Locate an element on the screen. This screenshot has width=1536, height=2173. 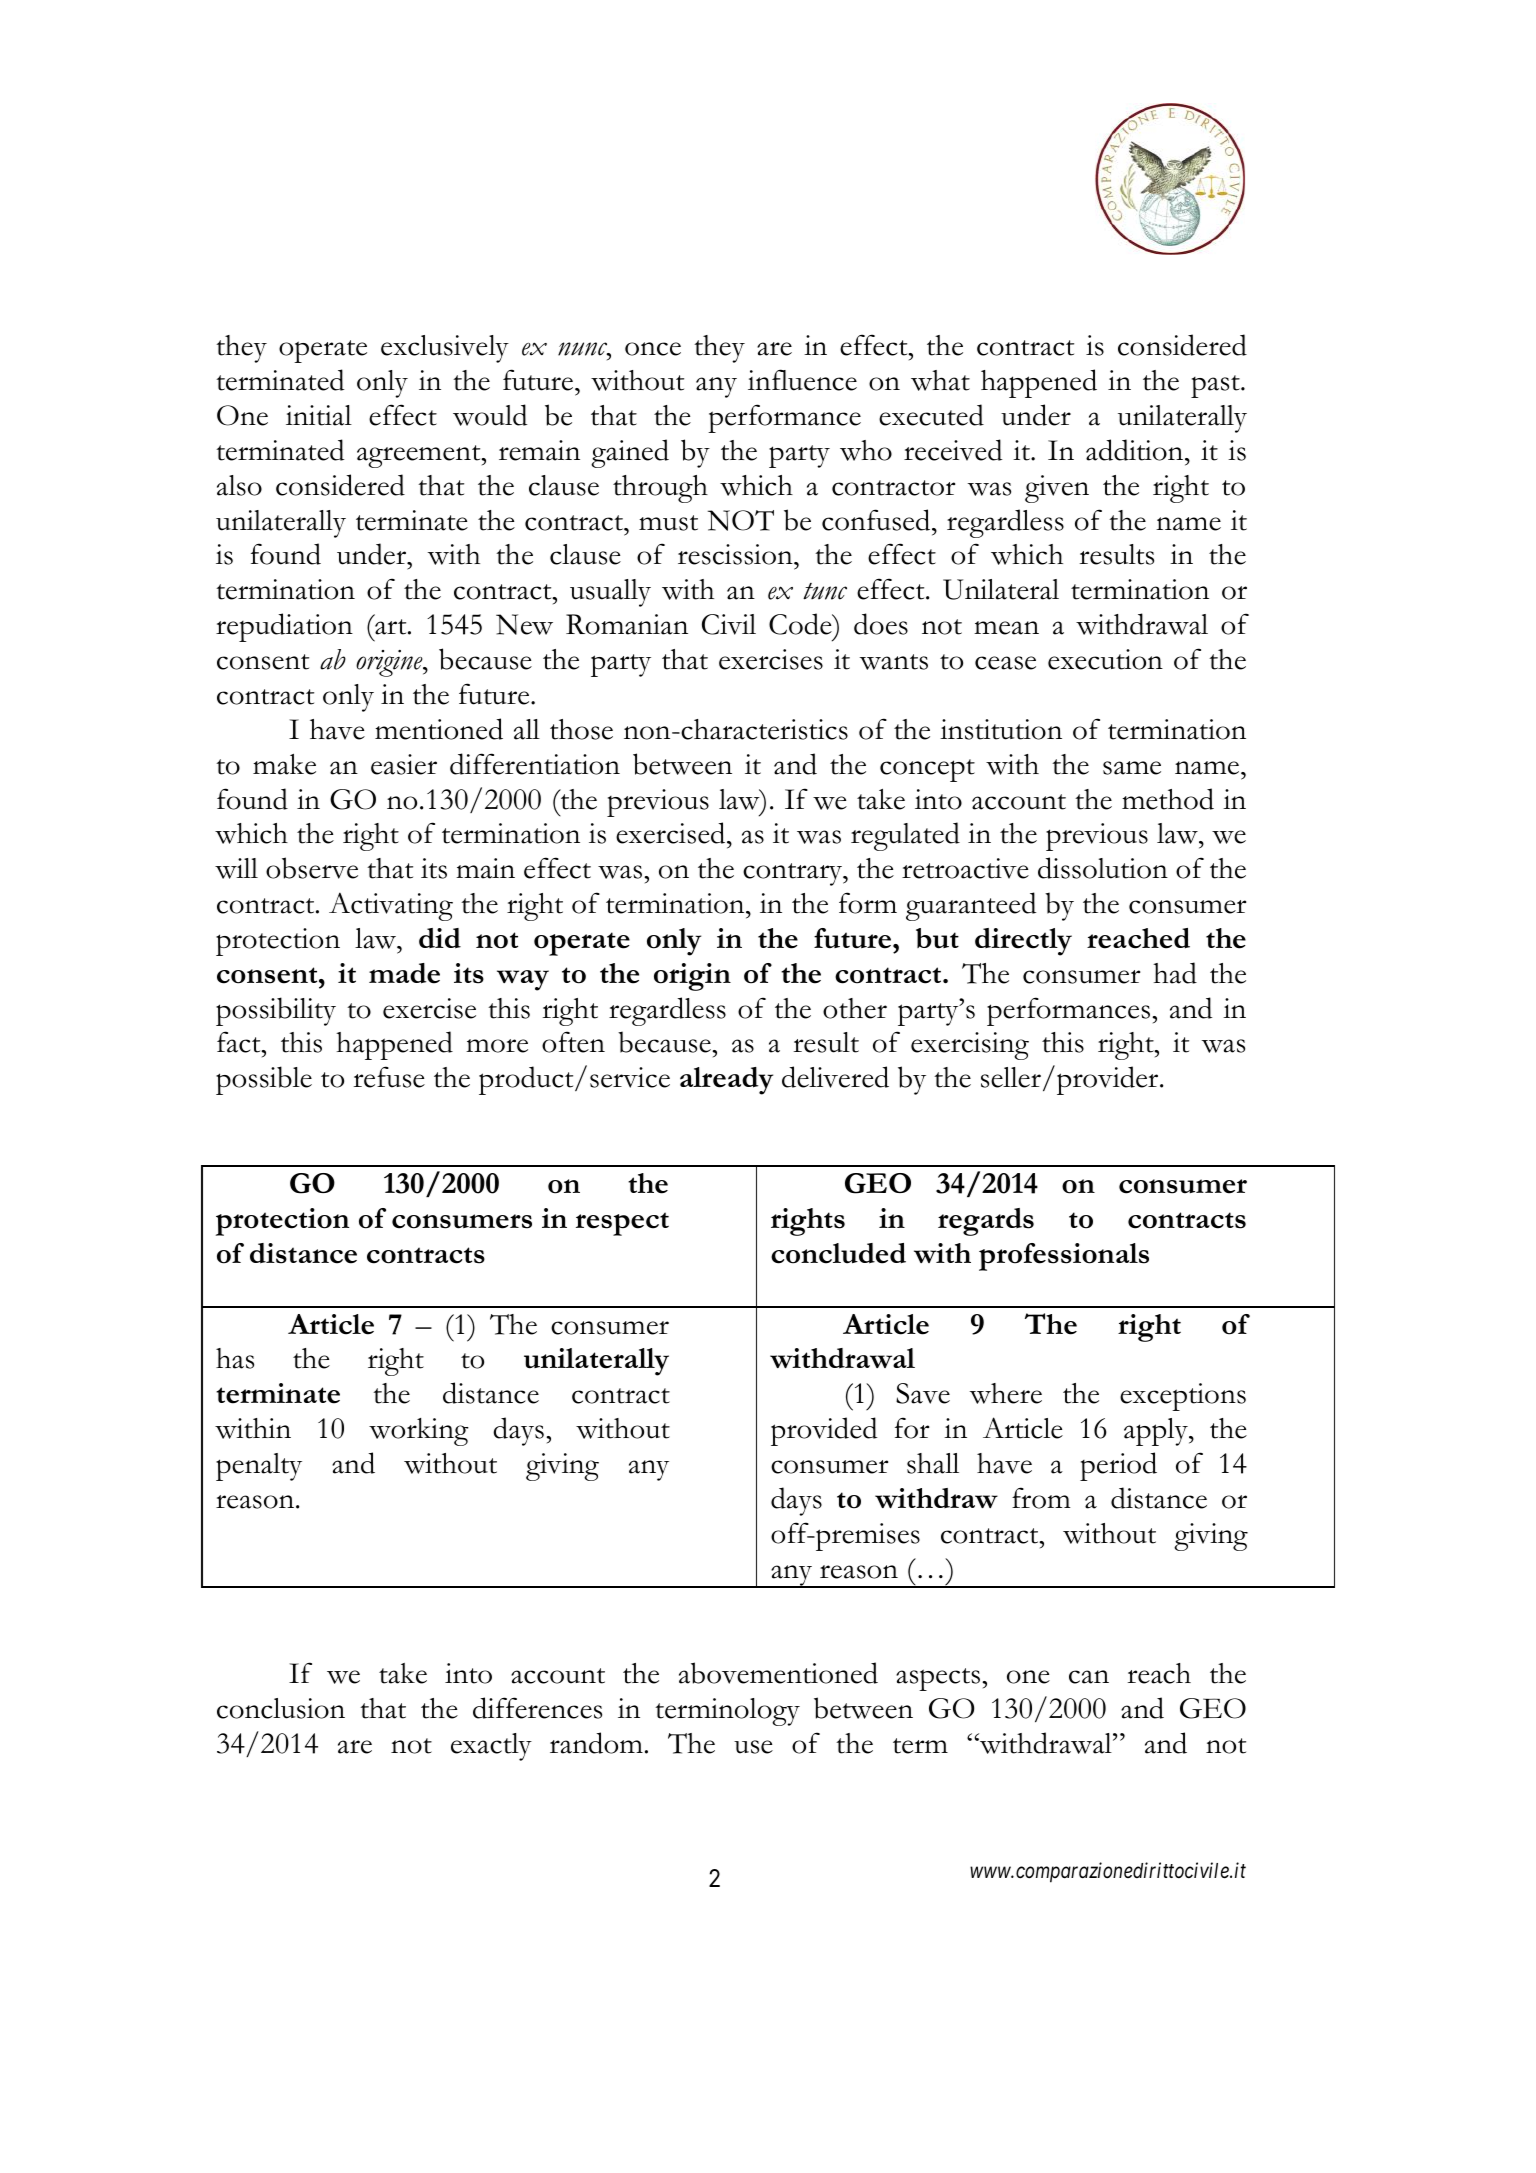
exercising is located at coordinates (970, 1046).
